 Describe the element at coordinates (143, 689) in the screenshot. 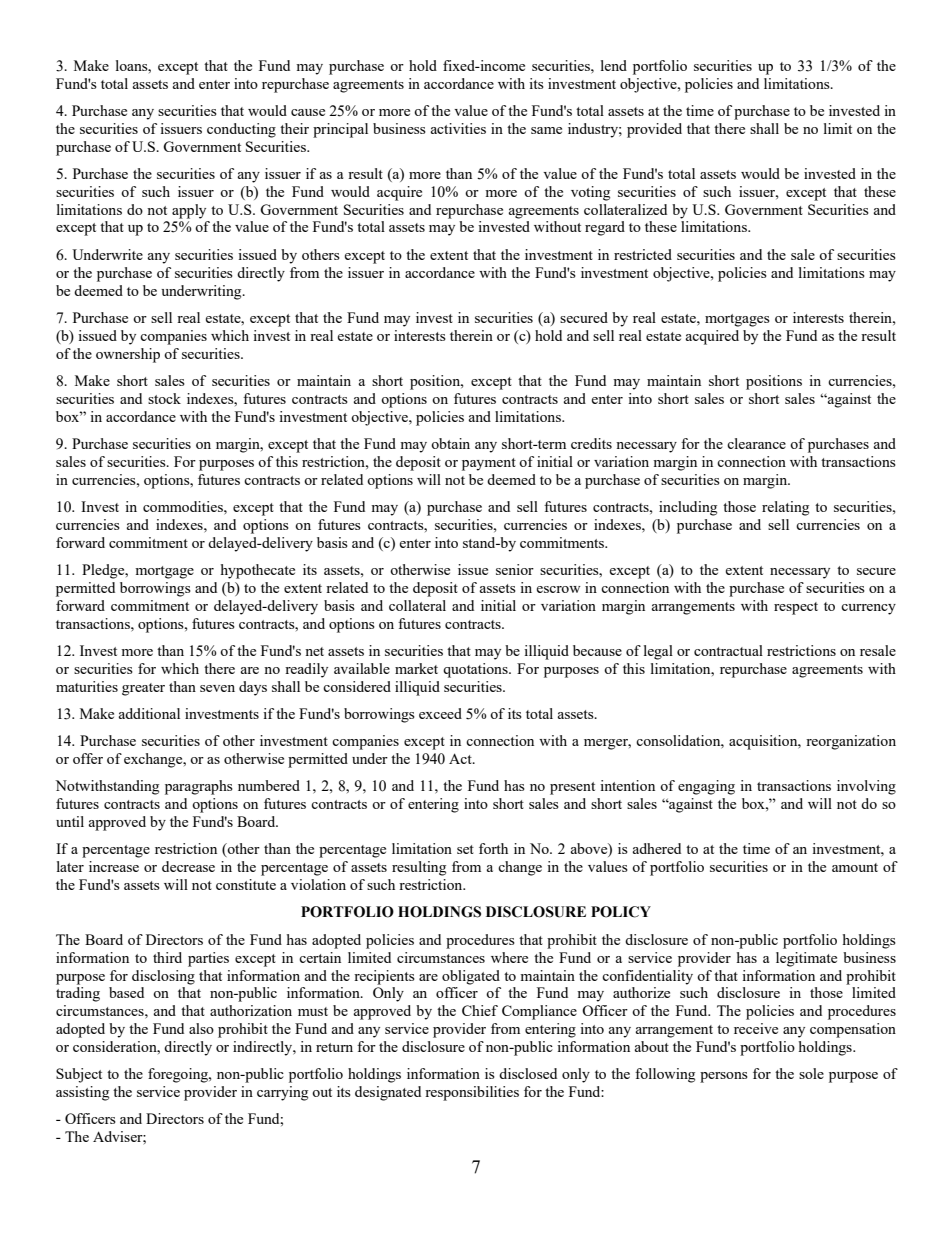

I see `greater` at that location.
